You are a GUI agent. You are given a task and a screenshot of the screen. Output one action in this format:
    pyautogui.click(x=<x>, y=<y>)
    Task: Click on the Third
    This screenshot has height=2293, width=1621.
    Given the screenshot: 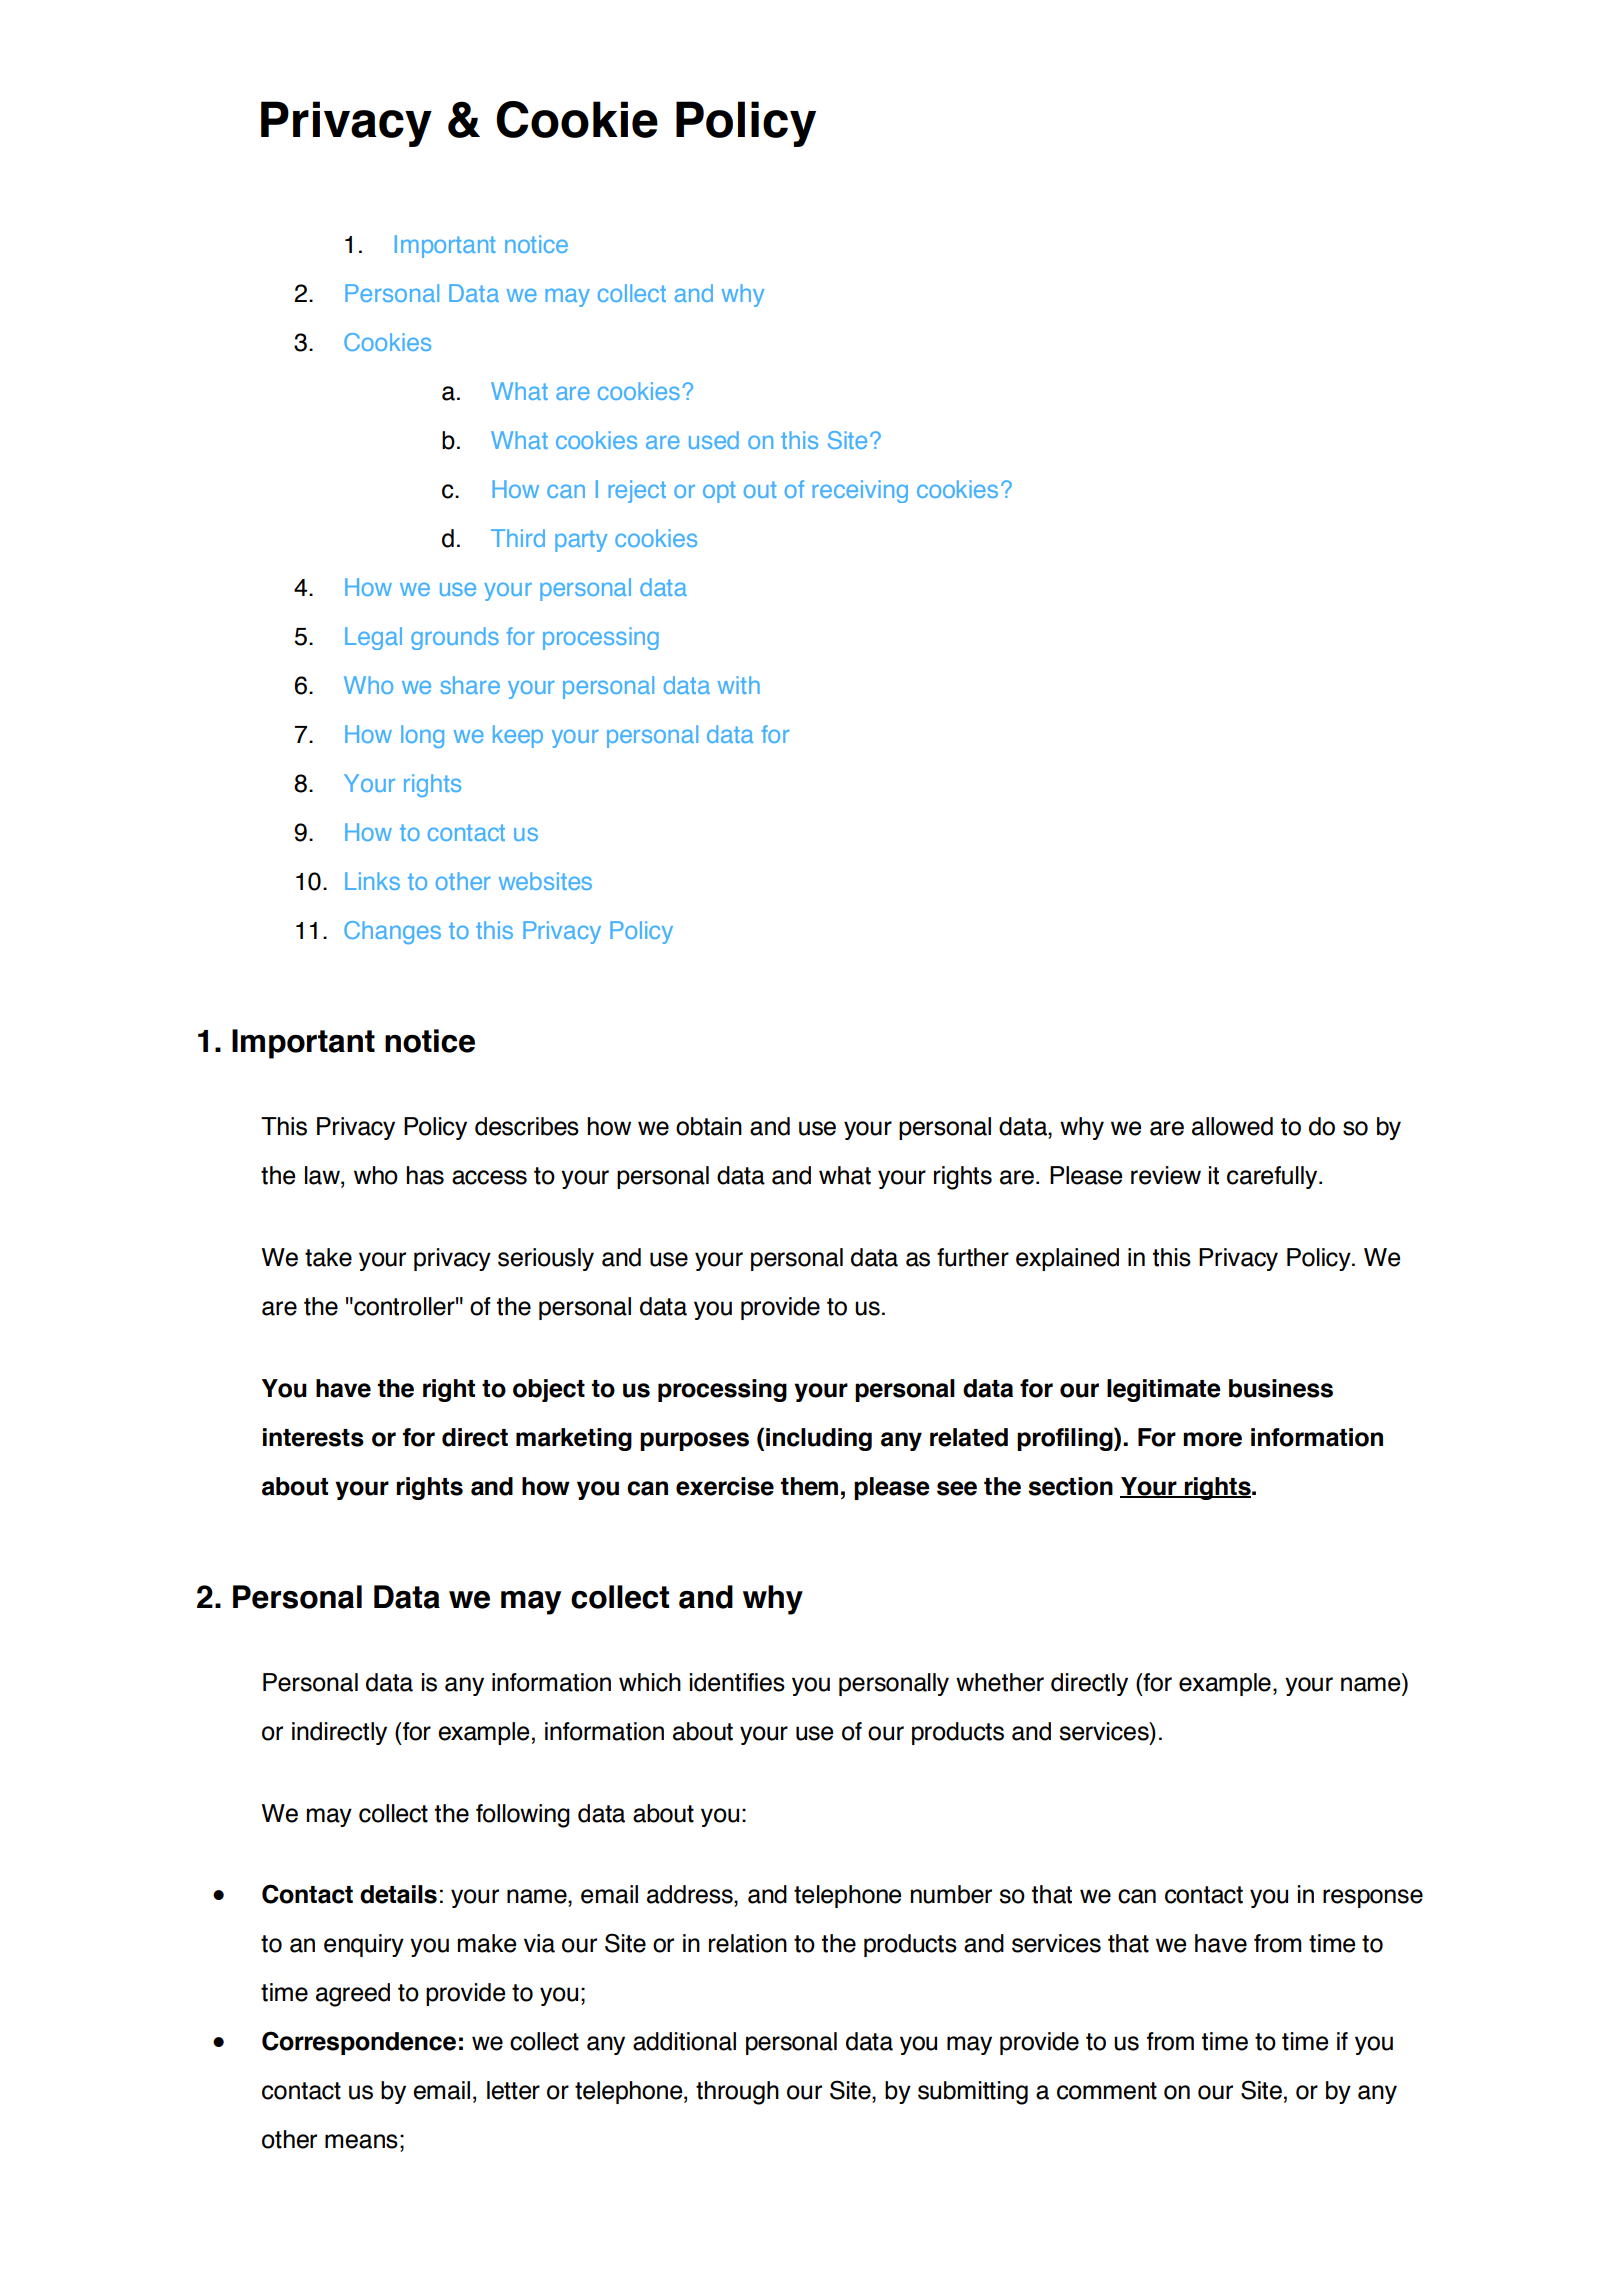 What is the action you would take?
    pyautogui.click(x=518, y=538)
